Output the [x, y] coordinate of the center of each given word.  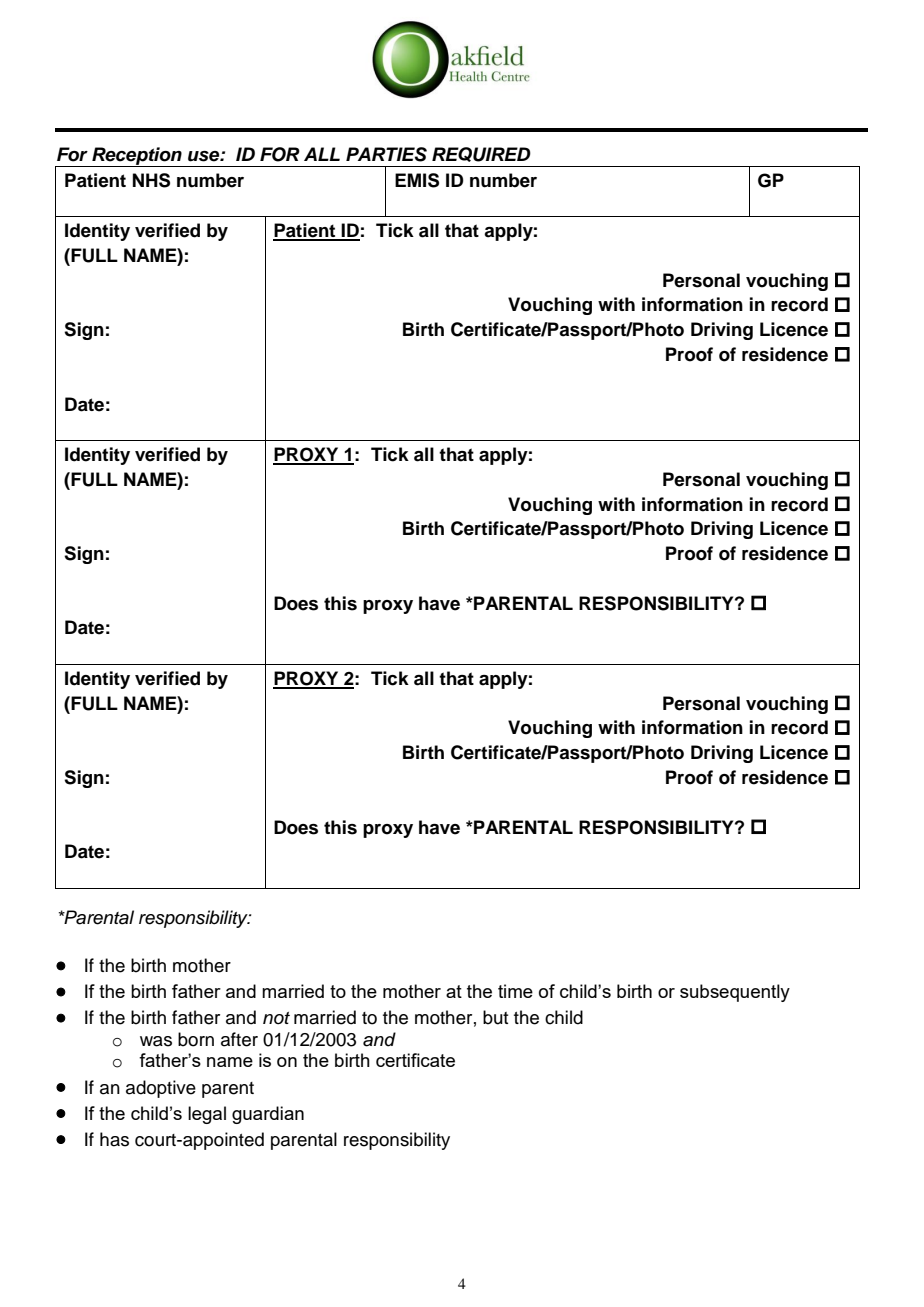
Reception [137, 157]
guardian [268, 1115]
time [515, 991]
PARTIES [386, 154]
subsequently [735, 993]
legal [207, 1115]
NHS [151, 180]
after [239, 1039]
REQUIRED [481, 154]
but [495, 1017]
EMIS [417, 180]
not [276, 1018]
